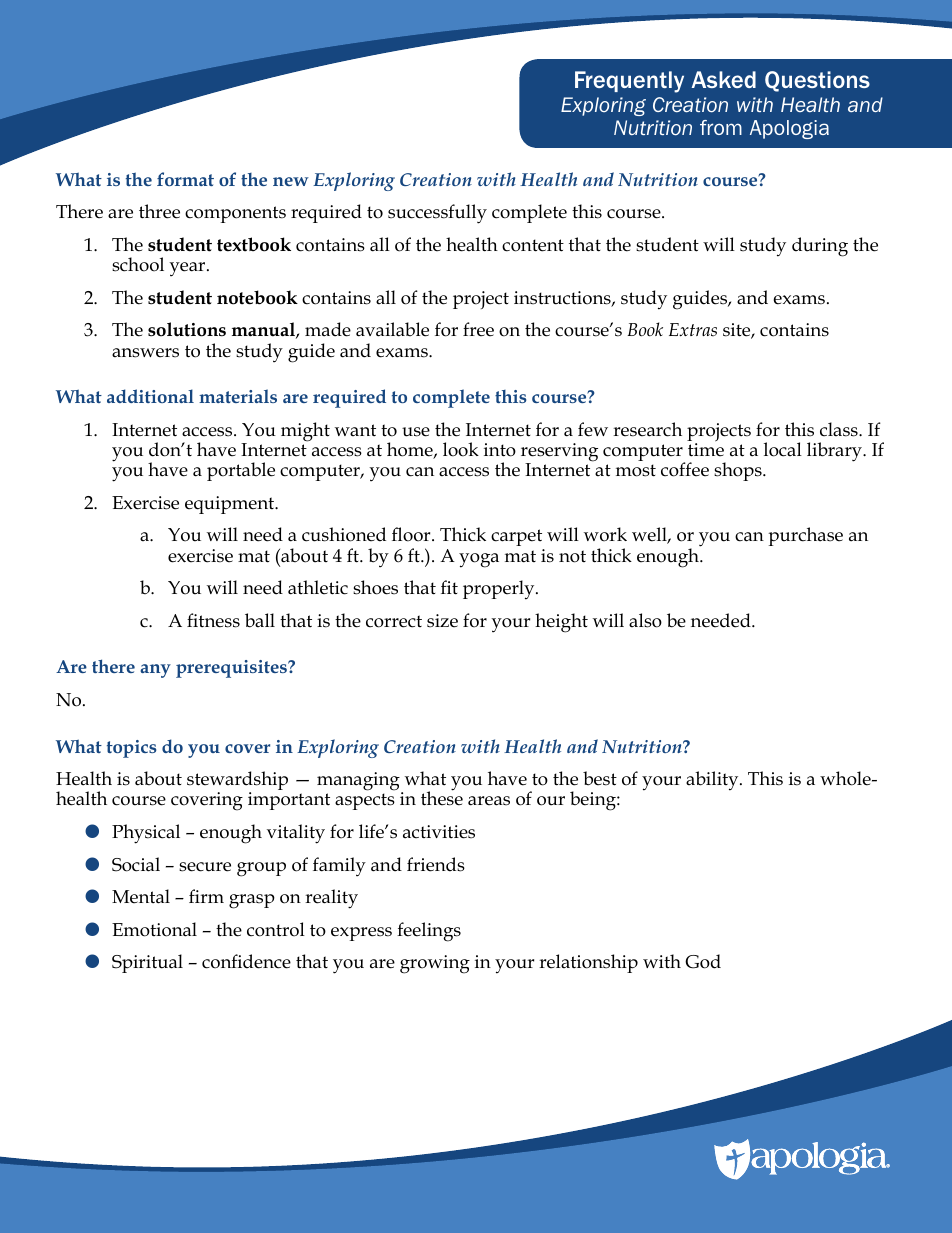  I want to click on yoga, so click(479, 560).
